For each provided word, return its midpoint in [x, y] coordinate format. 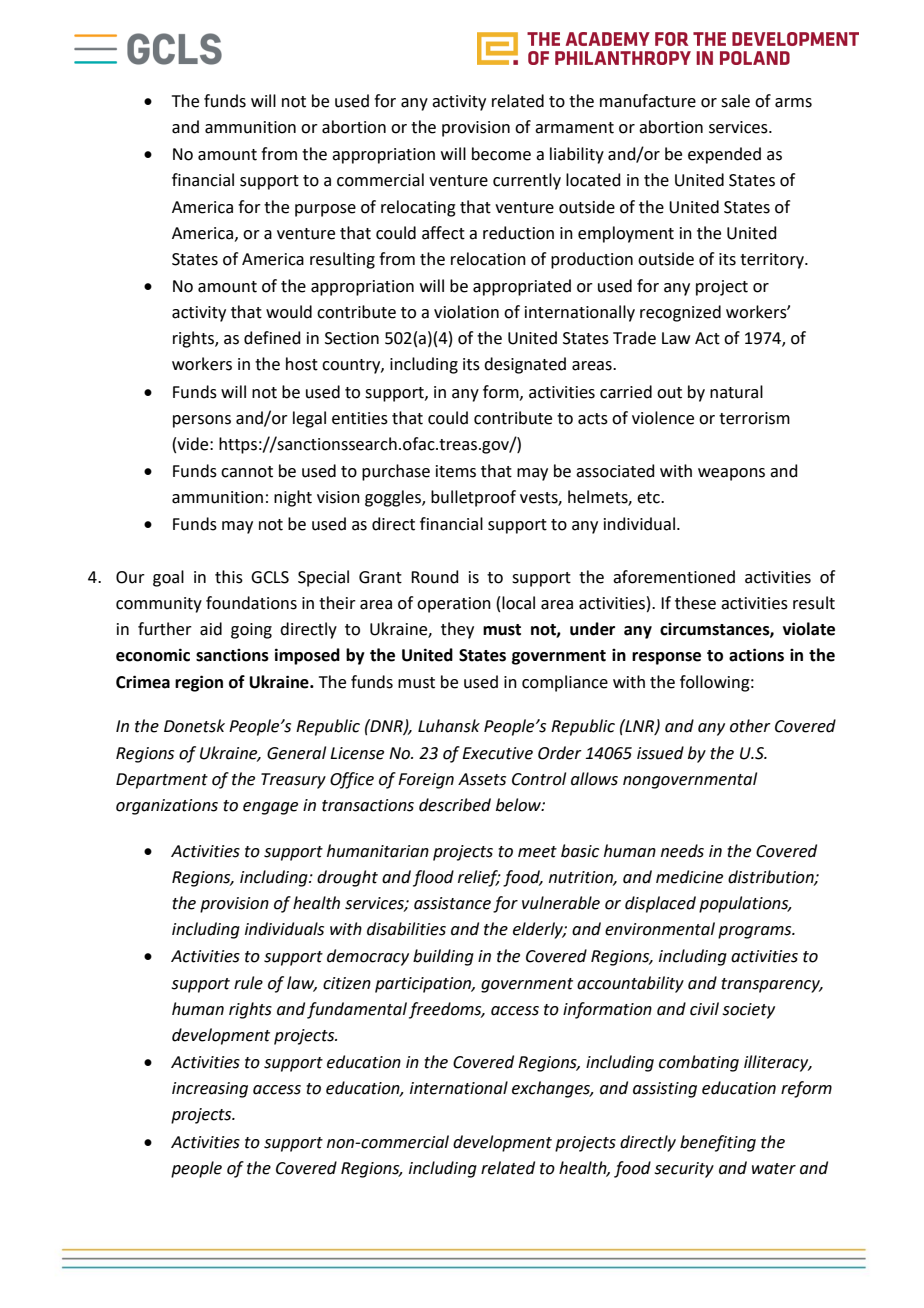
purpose [325, 210]
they [457, 630]
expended [724, 155]
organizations [167, 807]
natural [736, 392]
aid [211, 629]
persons [202, 421]
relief [479, 878]
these [695, 603]
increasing [210, 1090]
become [501, 154]
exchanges [552, 1089]
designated [525, 365]
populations [745, 904]
